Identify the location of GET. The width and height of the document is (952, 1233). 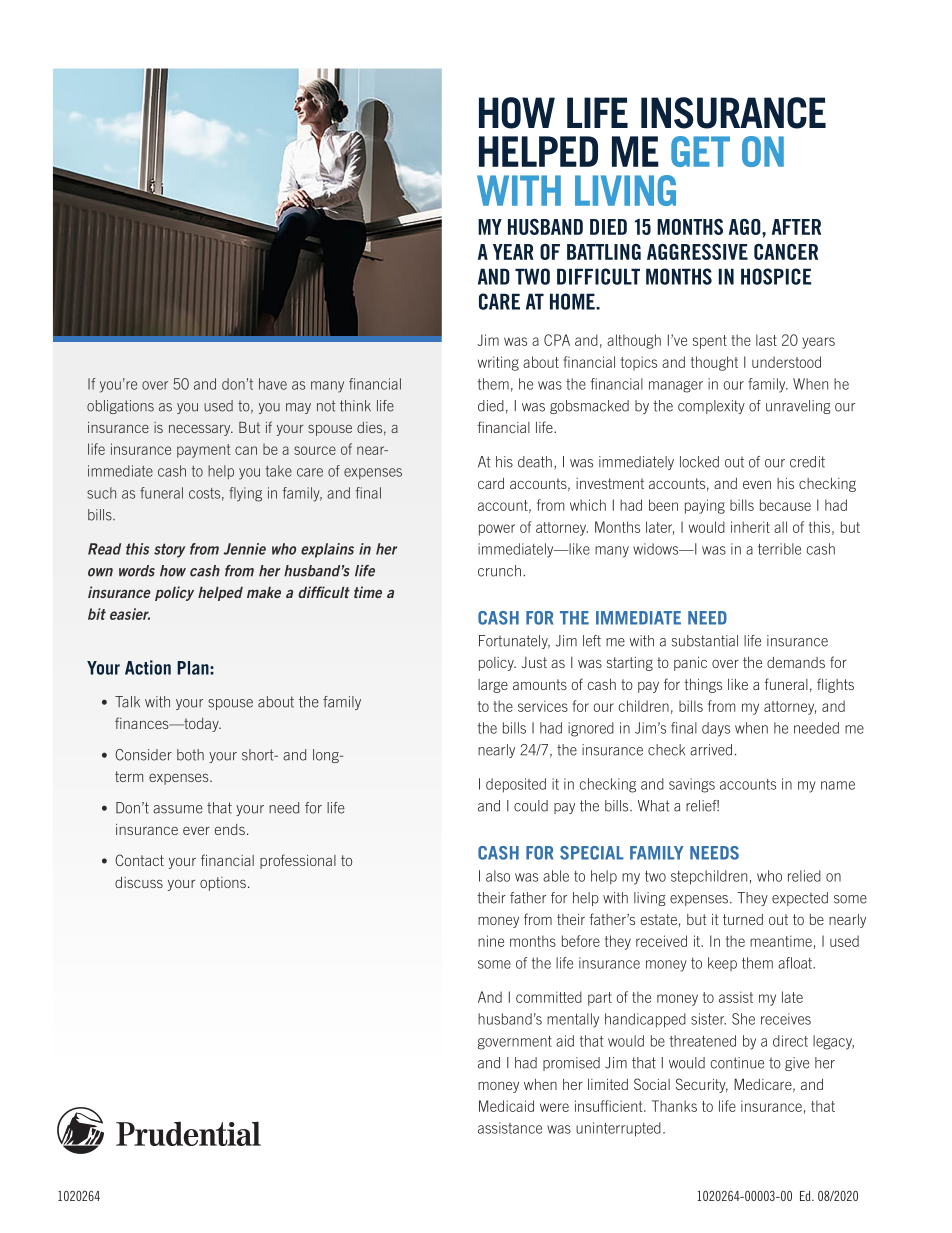
(700, 151).
